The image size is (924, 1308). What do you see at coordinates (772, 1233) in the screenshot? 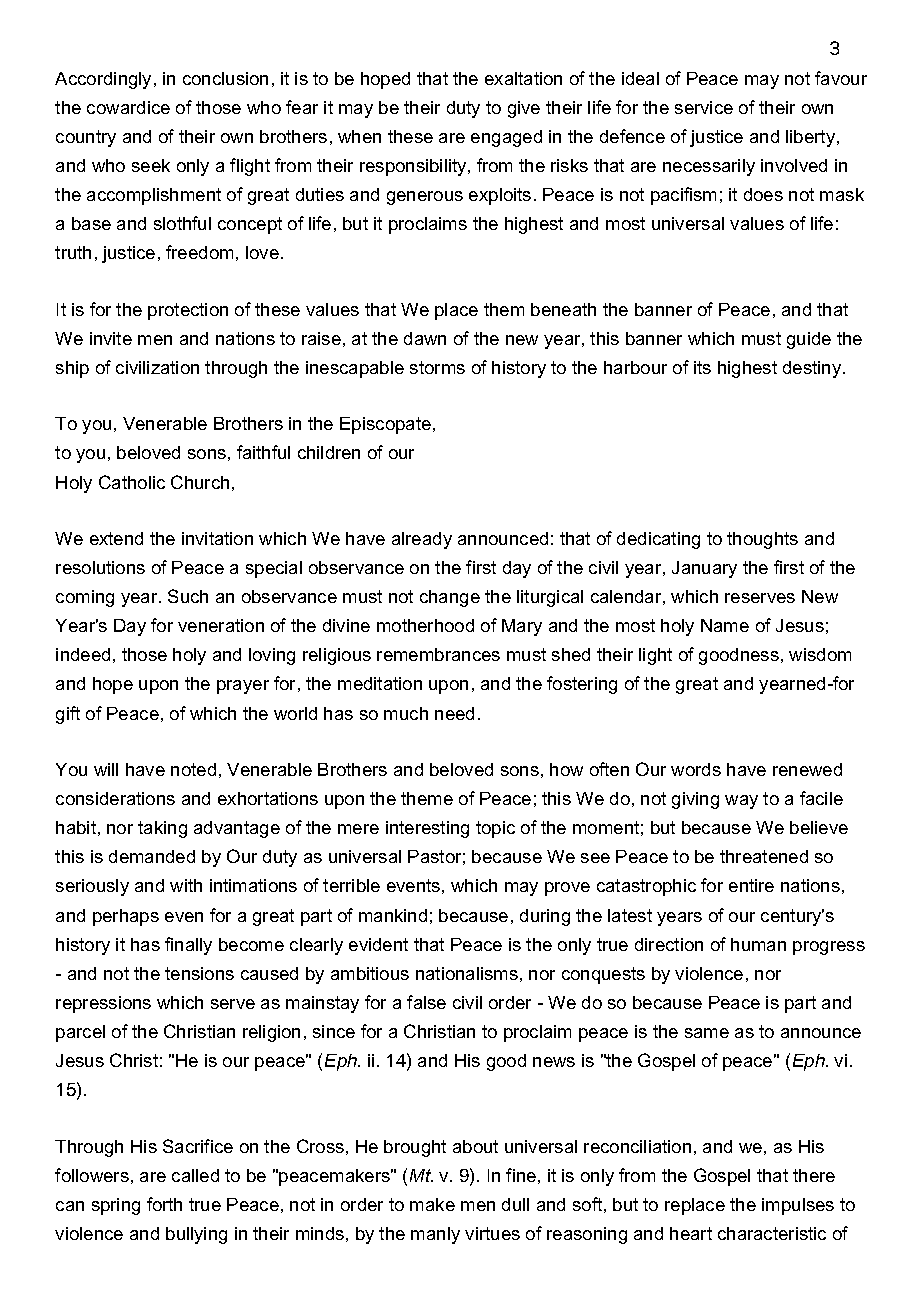
I see `characteristic` at bounding box center [772, 1233].
